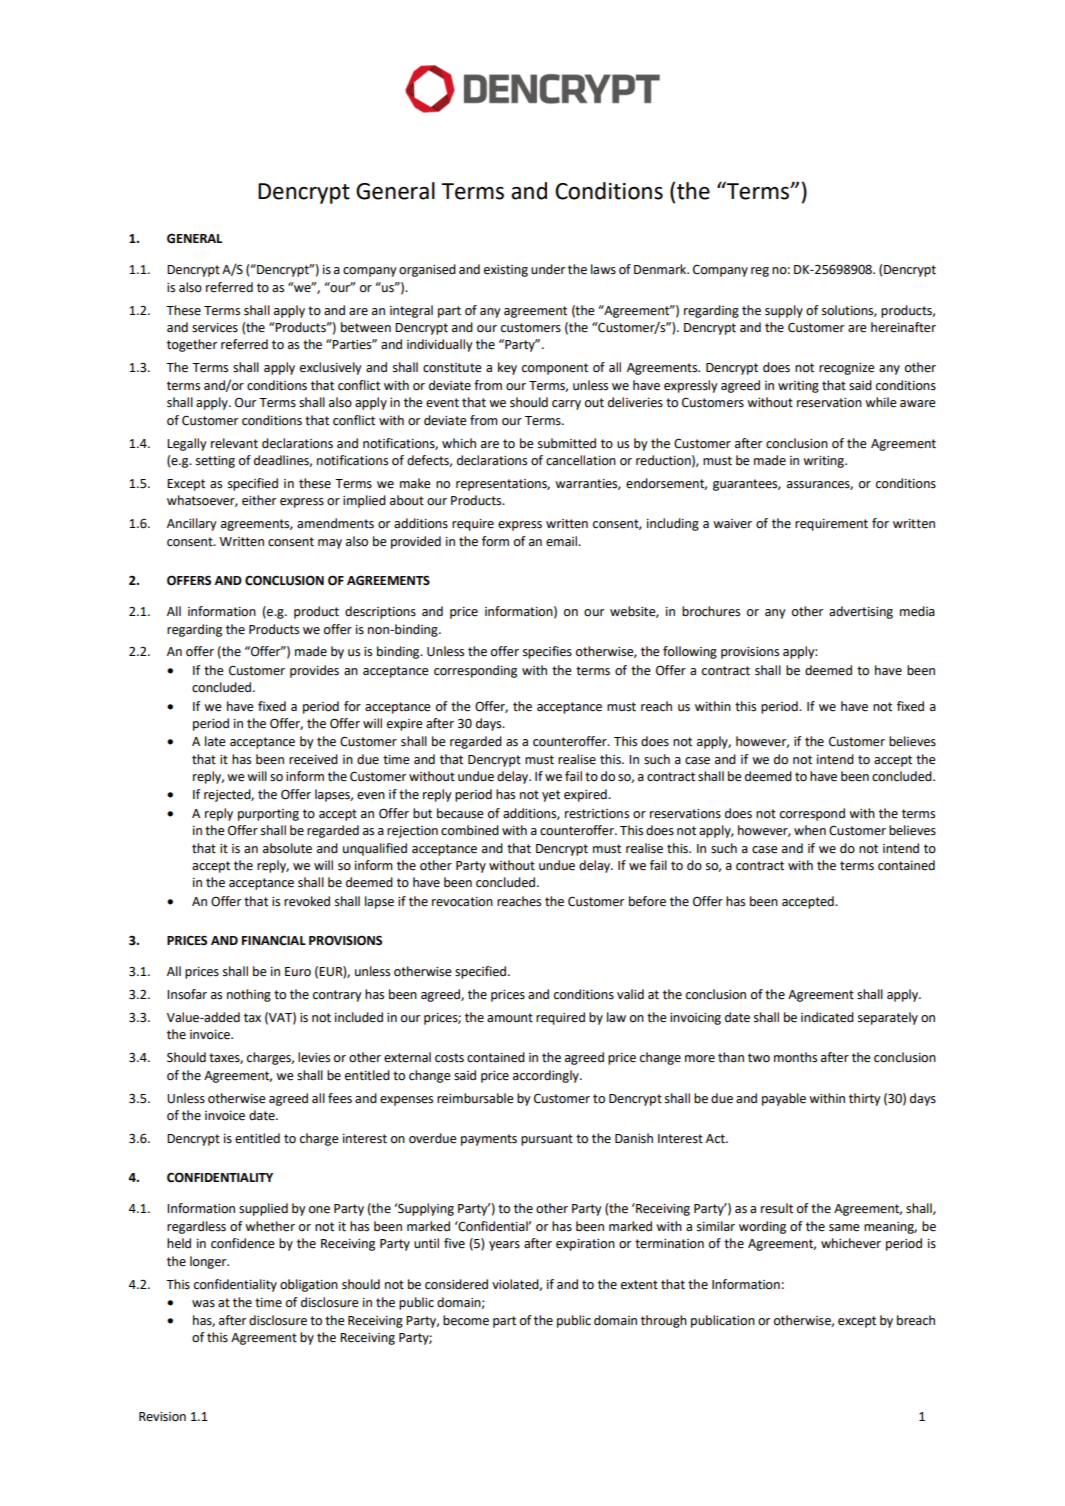 This document has width=1065, height=1506. Describe the element at coordinates (330, 544) in the document. I see `may` at that location.
